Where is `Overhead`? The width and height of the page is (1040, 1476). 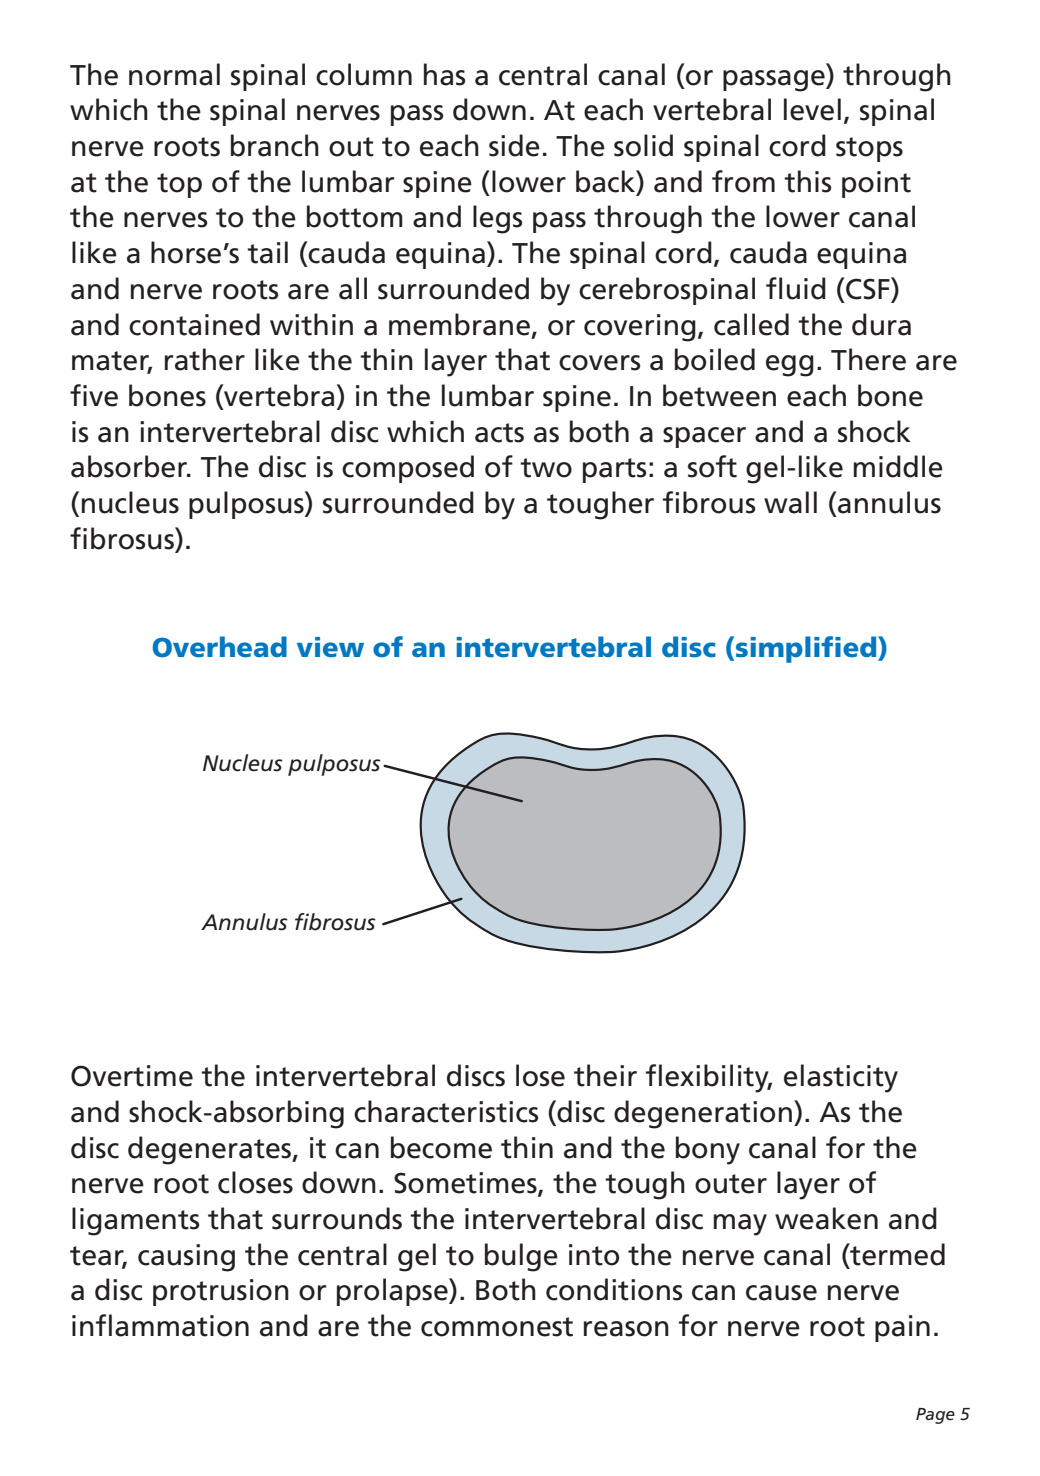
Overhead is located at coordinates (219, 647).
